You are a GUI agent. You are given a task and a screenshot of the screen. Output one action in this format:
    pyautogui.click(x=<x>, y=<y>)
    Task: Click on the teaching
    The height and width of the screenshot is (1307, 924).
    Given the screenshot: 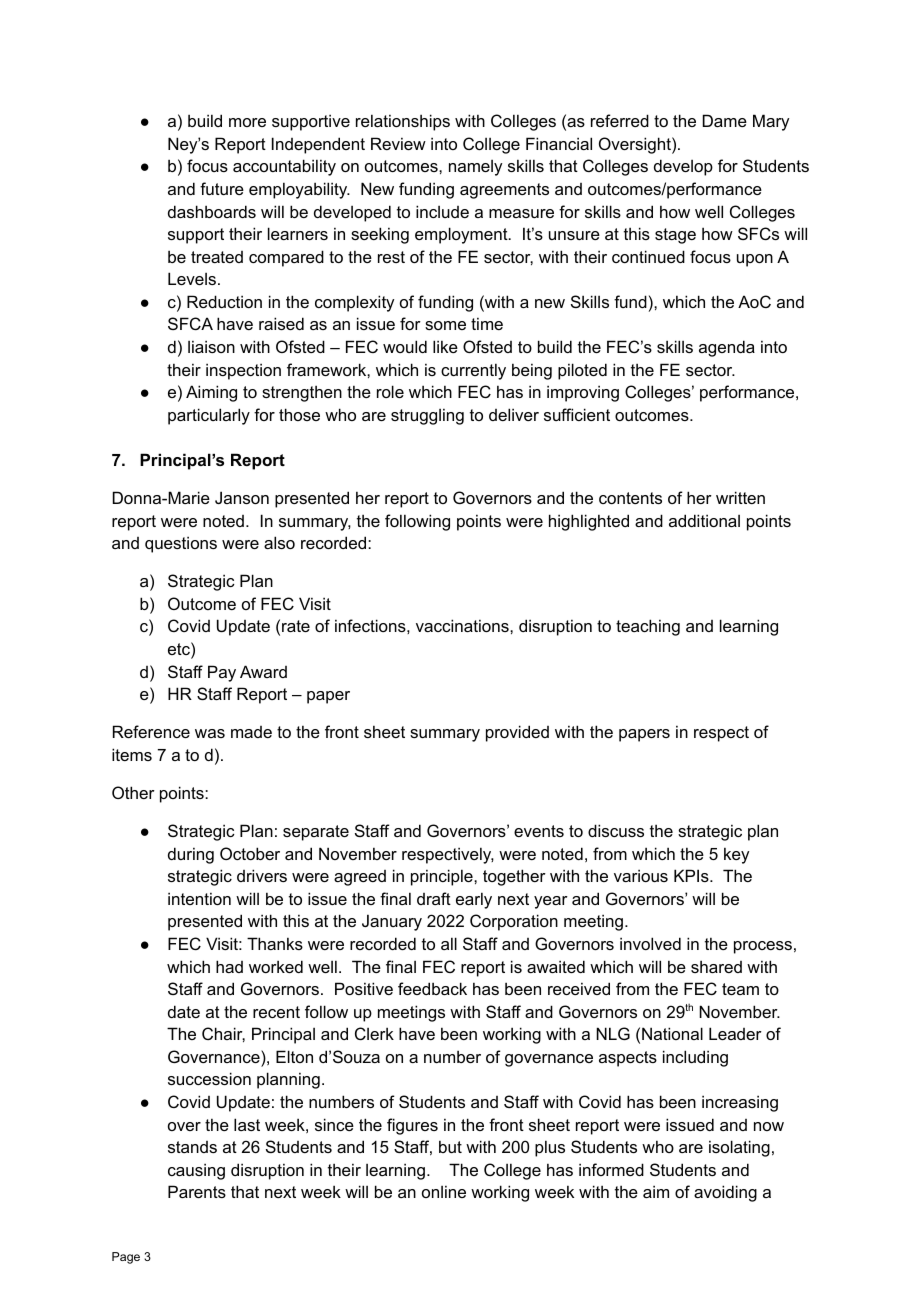 What is the action you would take?
    pyautogui.click(x=648, y=627)
